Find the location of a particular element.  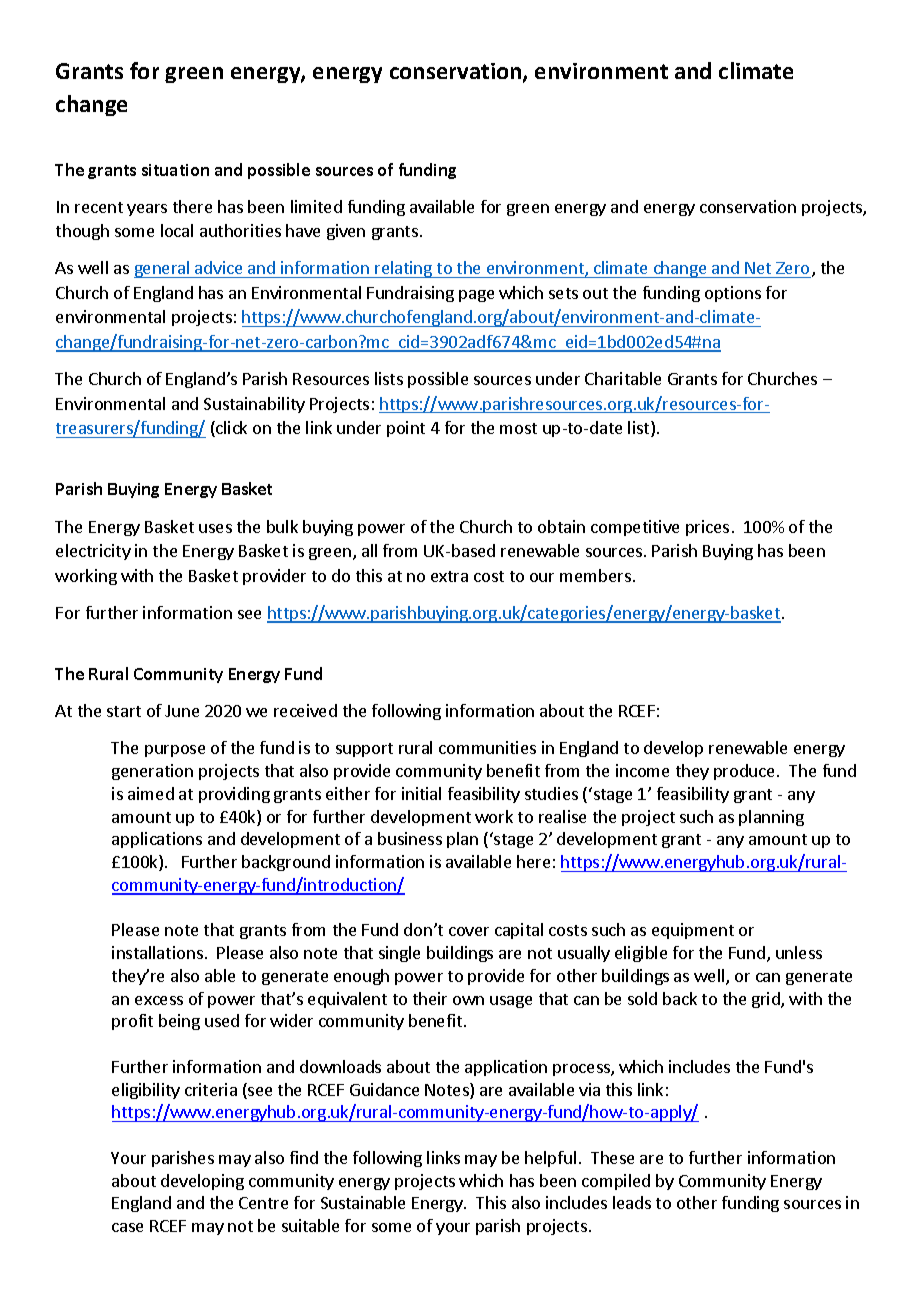

point is located at coordinates (406, 429).
